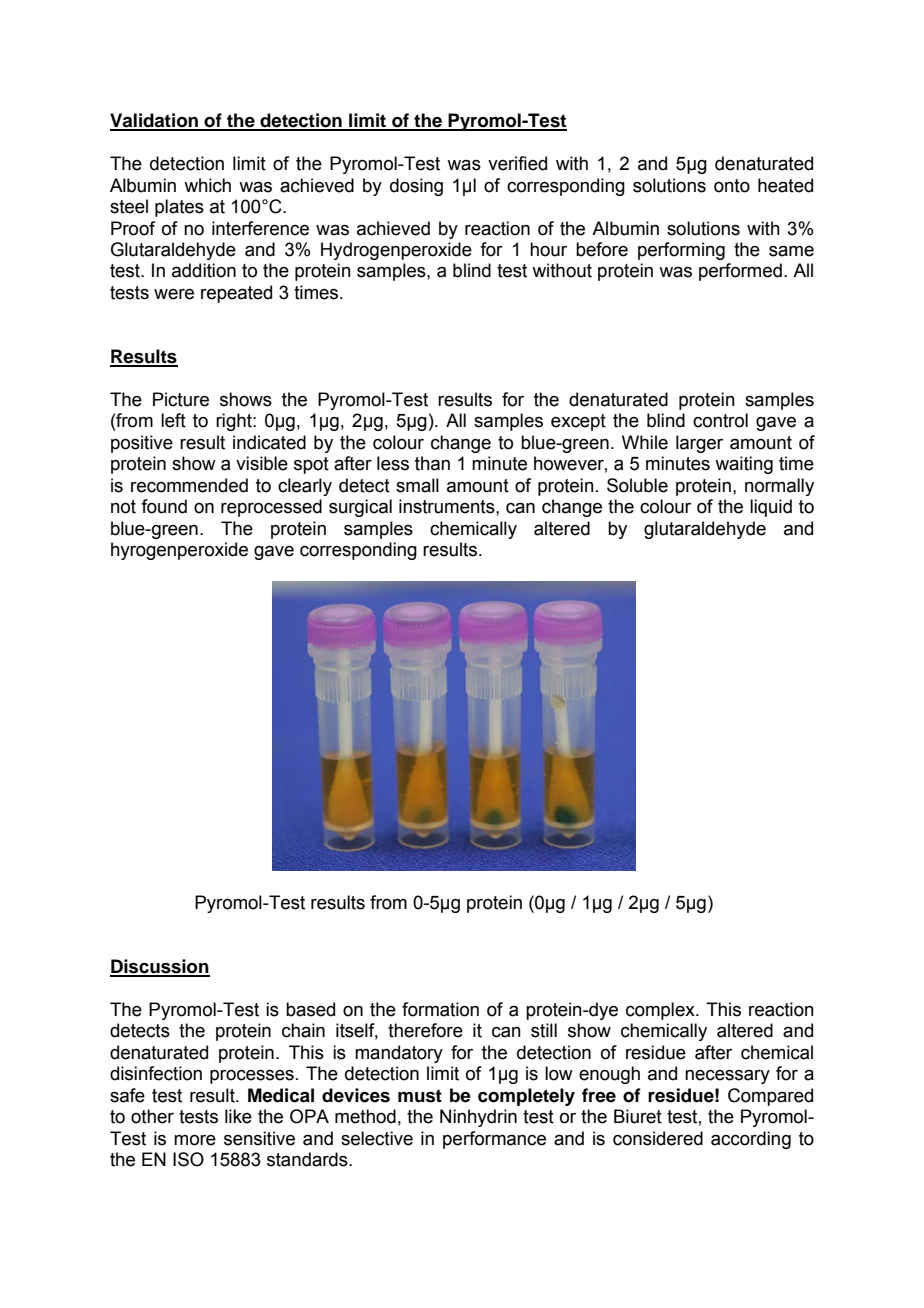 This screenshot has width=924, height=1308. What do you see at coordinates (164, 506) in the screenshot?
I see `found` at bounding box center [164, 506].
